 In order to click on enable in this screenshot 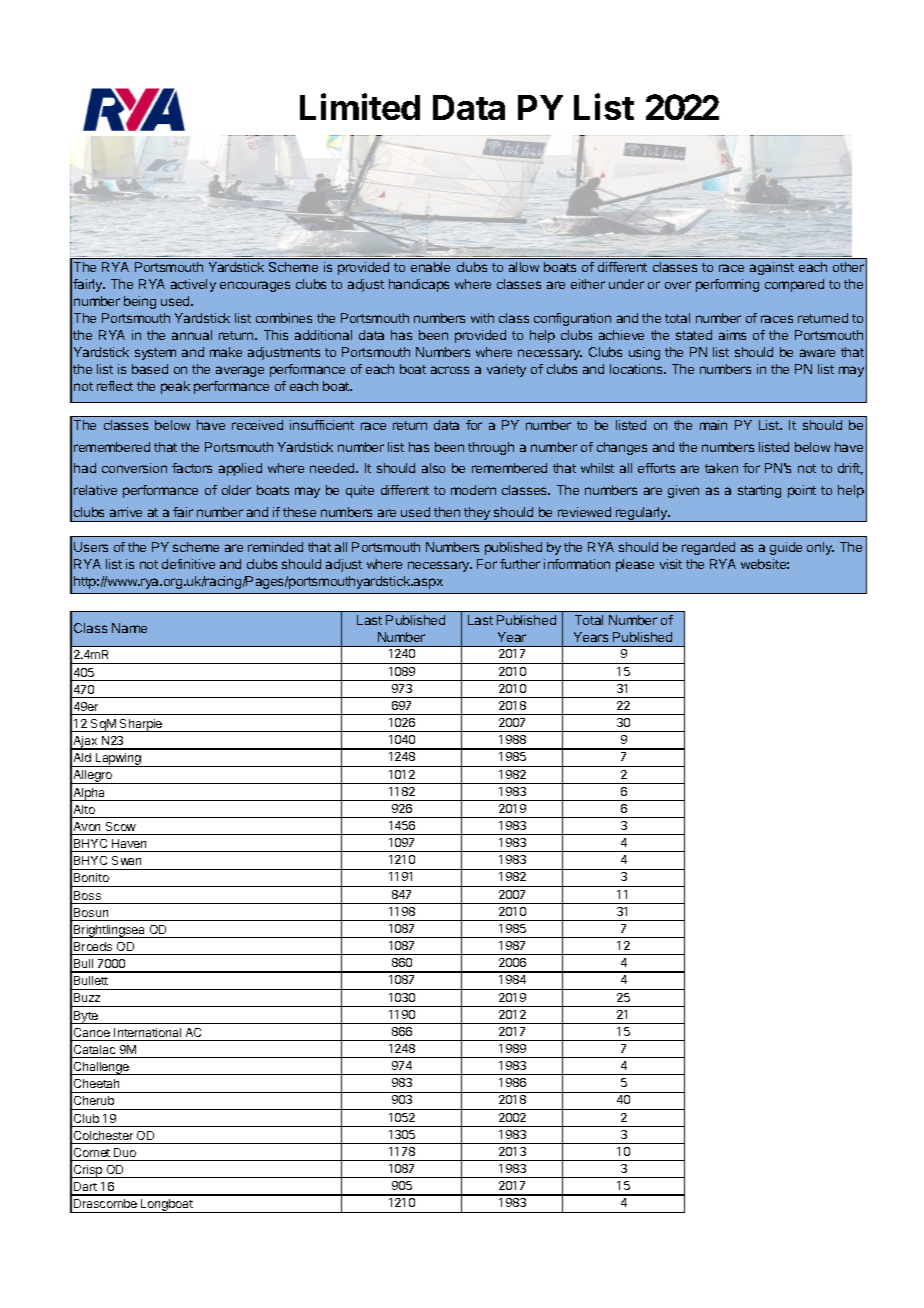, I will do `click(430, 267)`.
